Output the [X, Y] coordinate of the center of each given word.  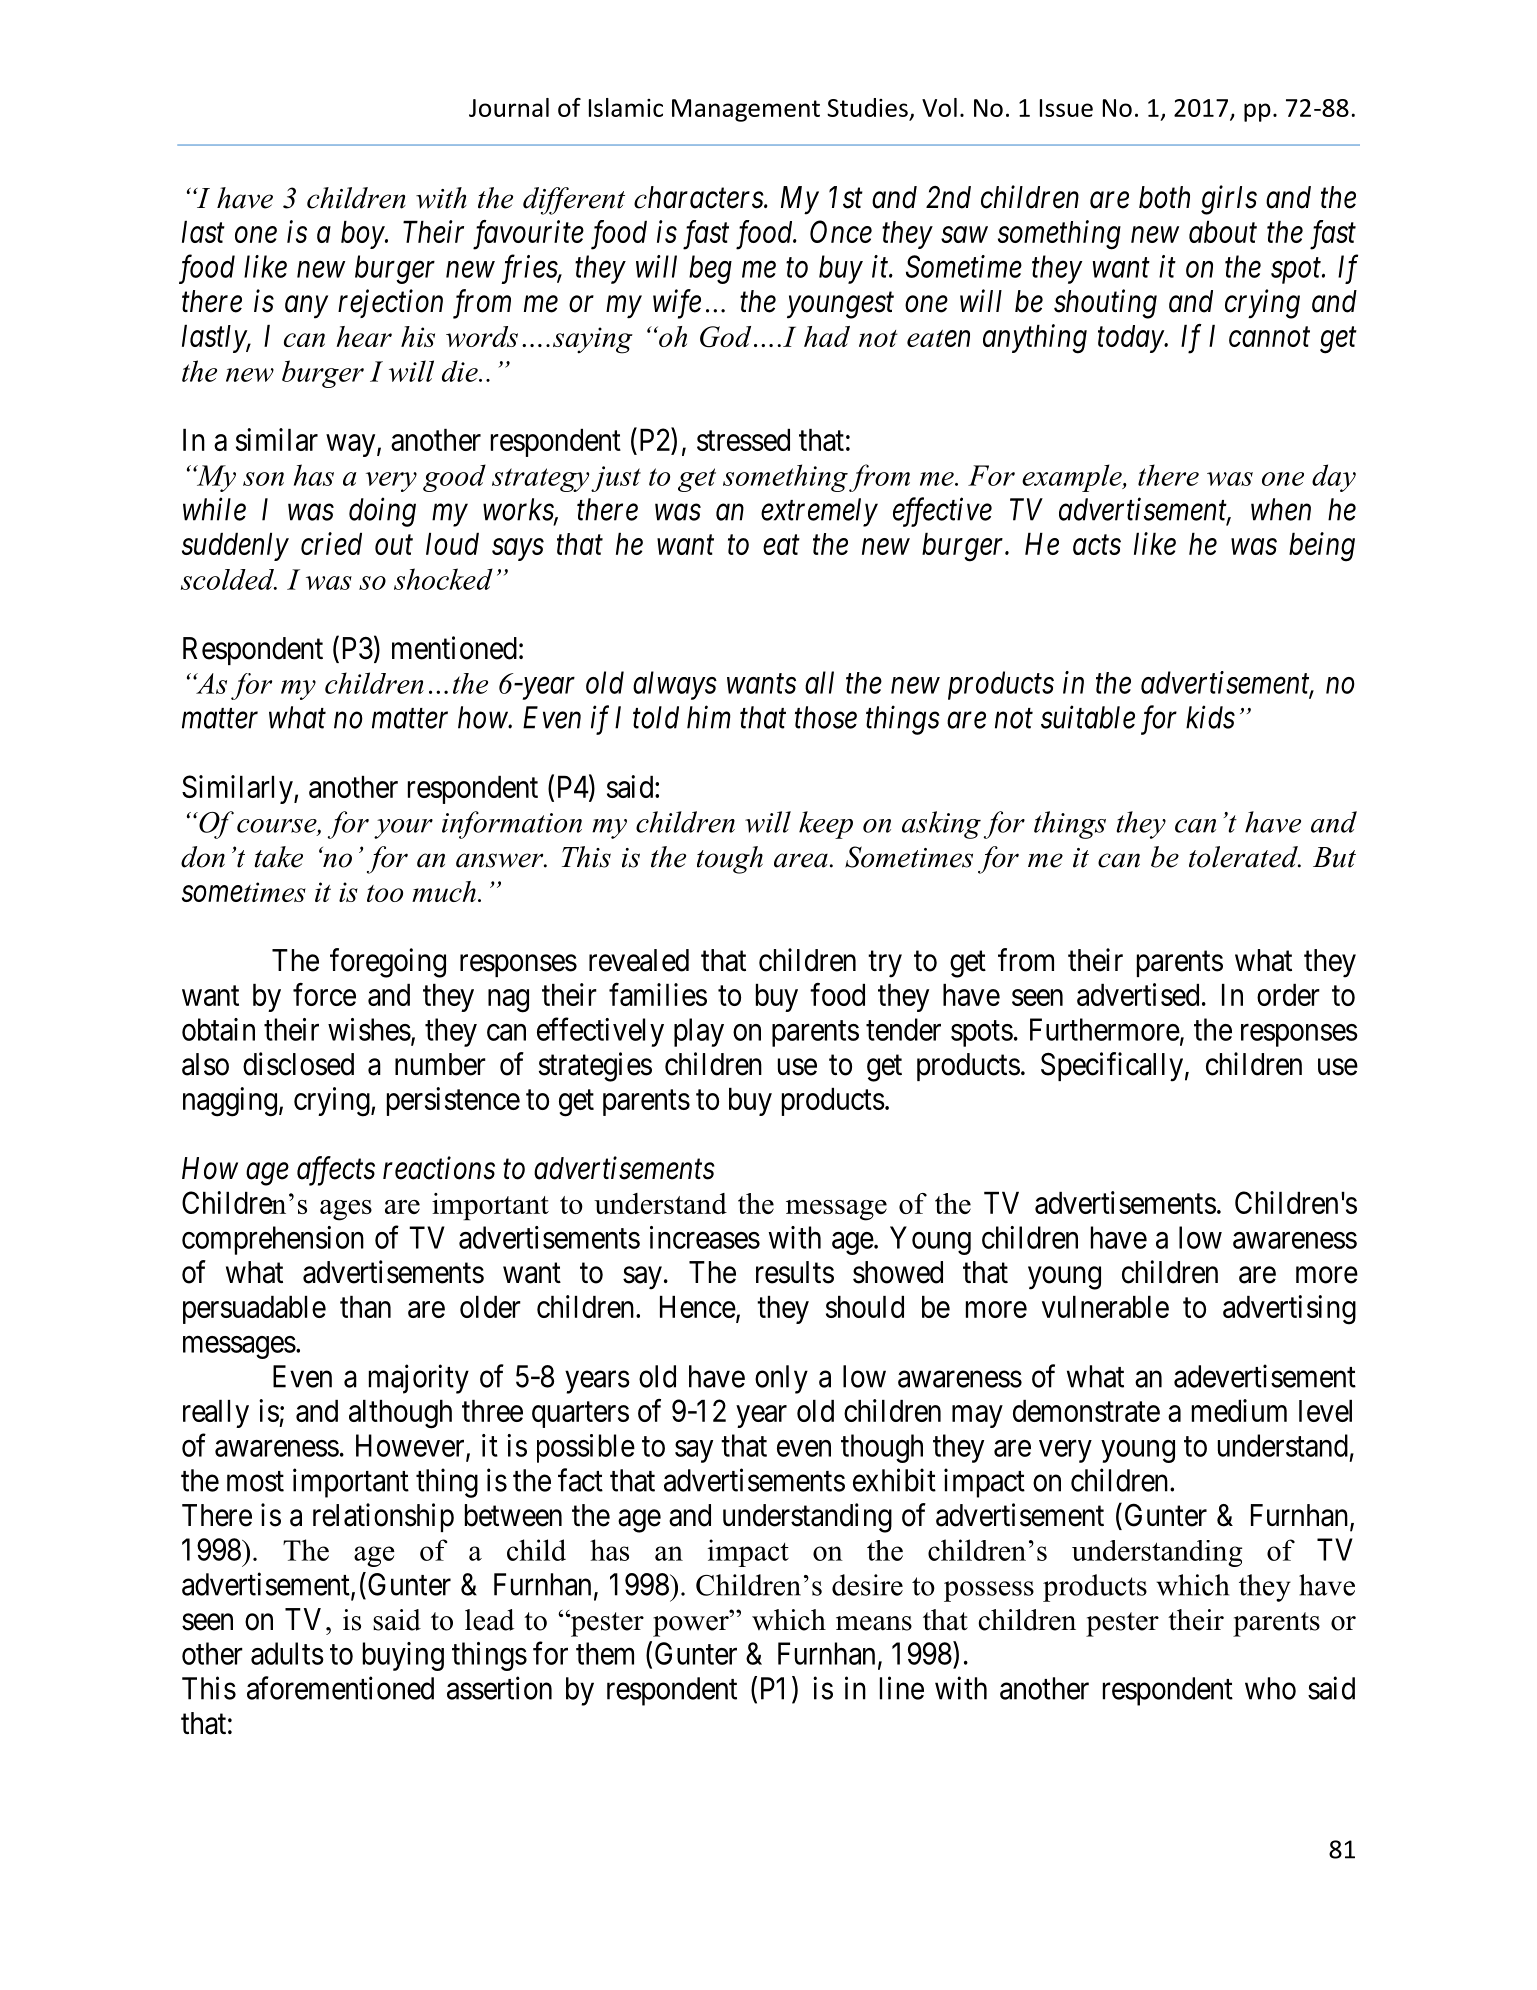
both [1164, 197]
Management [746, 110]
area [801, 860]
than [365, 1307]
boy [363, 235]
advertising [1289, 1310]
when [1281, 509]
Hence [698, 1307]
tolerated [1244, 857]
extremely [819, 512]
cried [331, 543]
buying [403, 1656]
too [385, 893]
